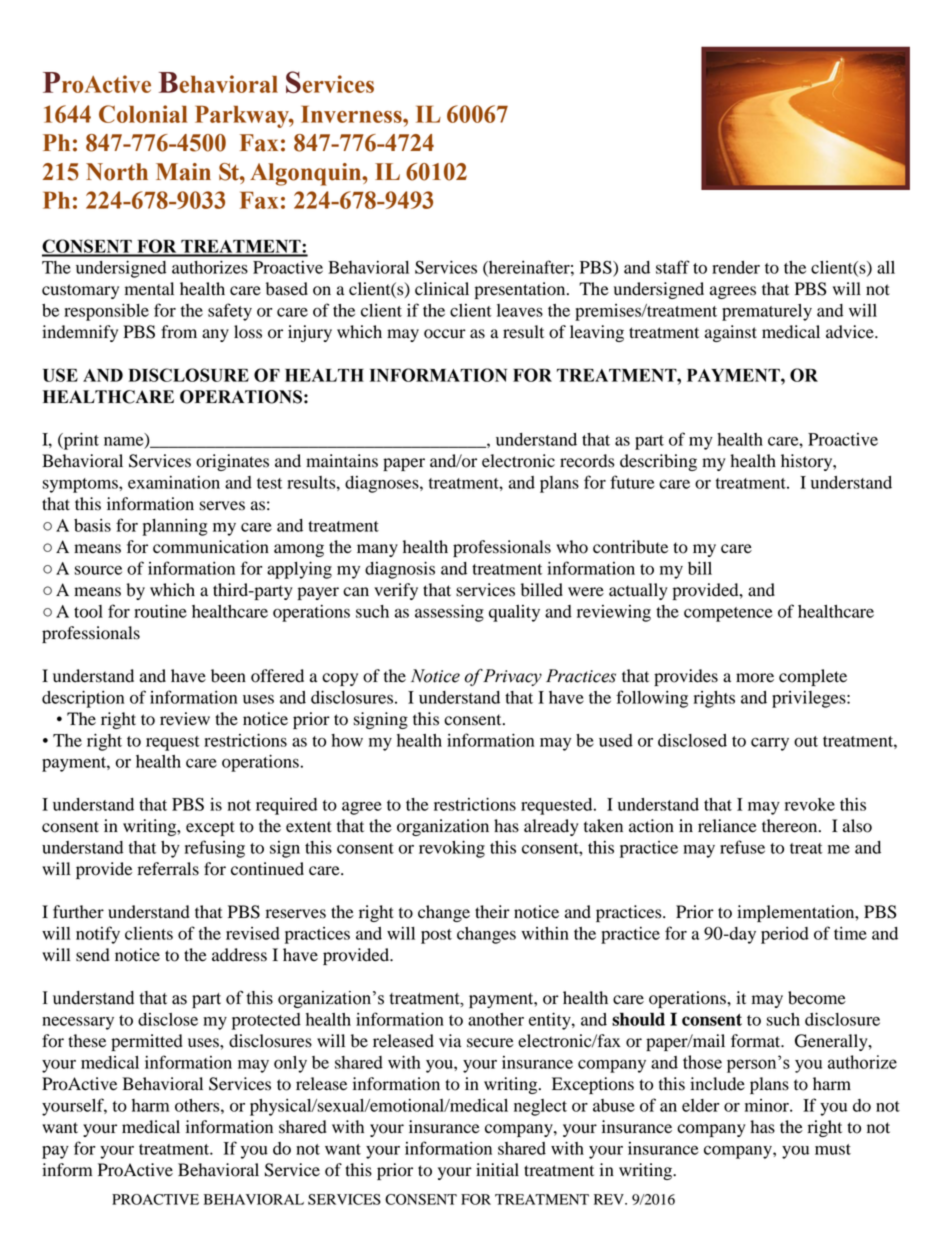 Image resolution: width=952 pixels, height=1233 pixels. I want to click on permitted, so click(147, 1042).
